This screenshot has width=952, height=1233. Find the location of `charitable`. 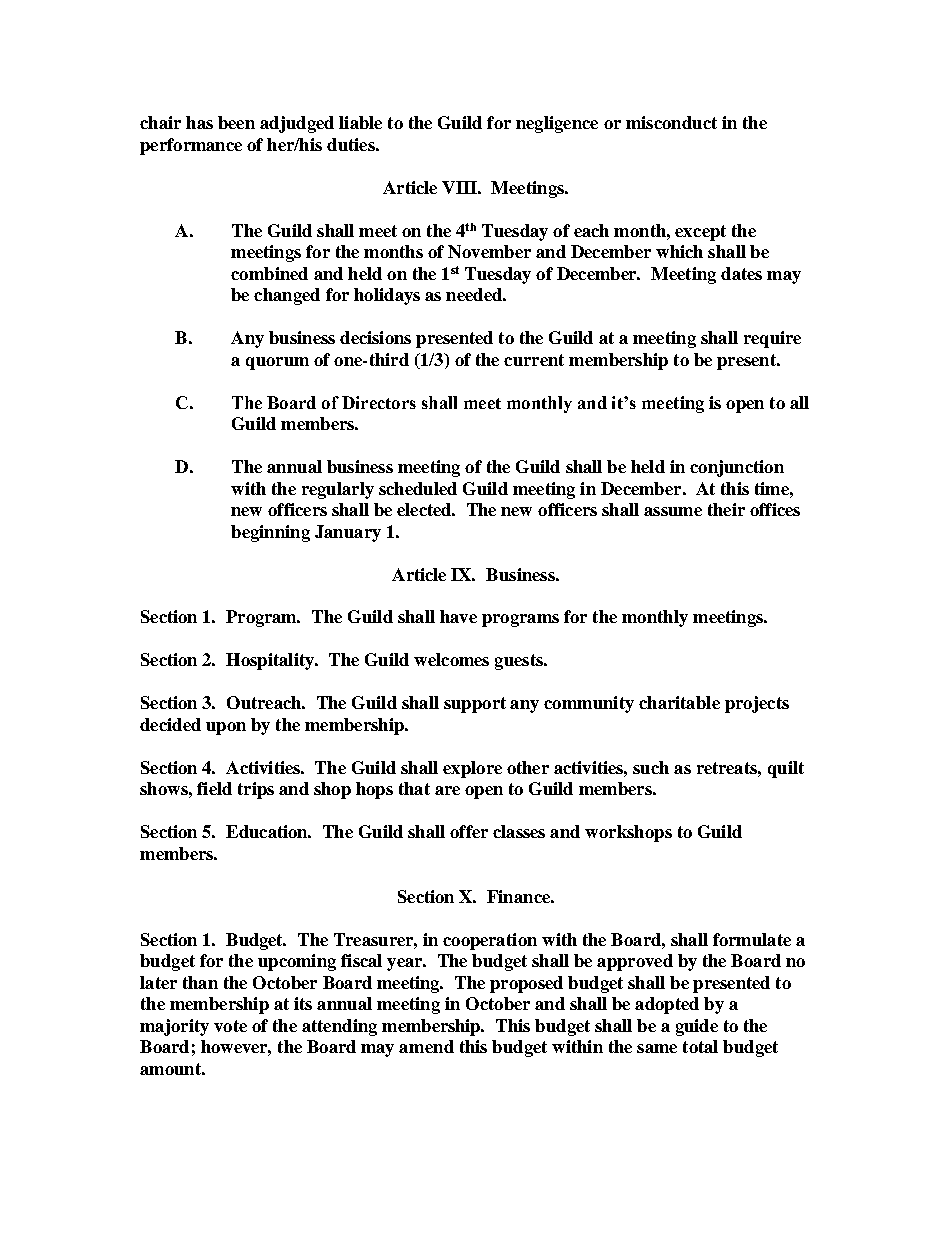

charitable is located at coordinates (679, 702).
